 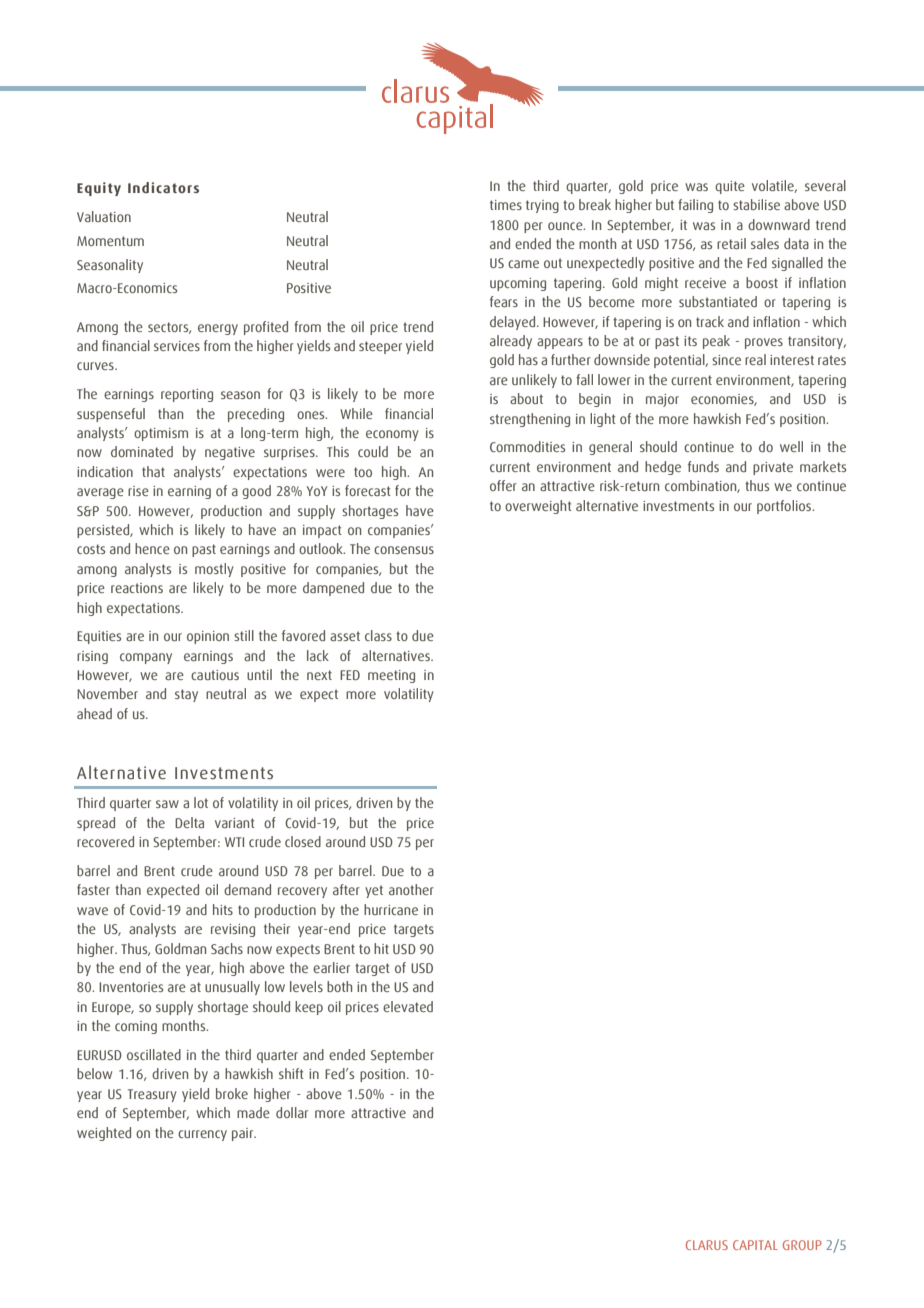 What do you see at coordinates (163, 187) in the screenshot?
I see `Indicators` at bounding box center [163, 187].
